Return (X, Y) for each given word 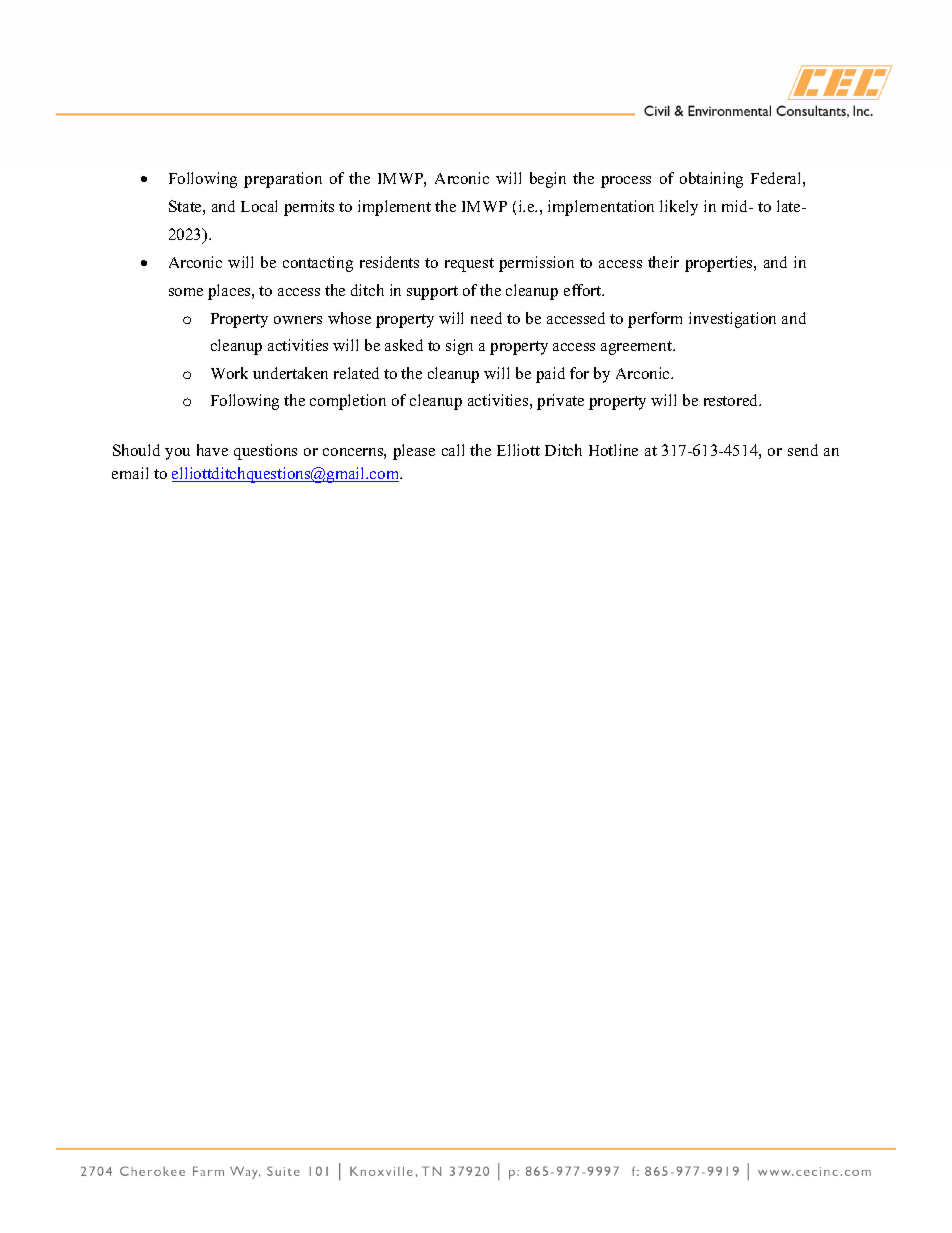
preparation (283, 180)
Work (229, 373)
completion (348, 402)
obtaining (711, 180)
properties (720, 264)
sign (459, 347)
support (432, 293)
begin (548, 180)
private (560, 402)
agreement (637, 348)
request (469, 265)
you (177, 454)
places (230, 292)
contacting (318, 264)
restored (732, 400)
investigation (732, 320)
